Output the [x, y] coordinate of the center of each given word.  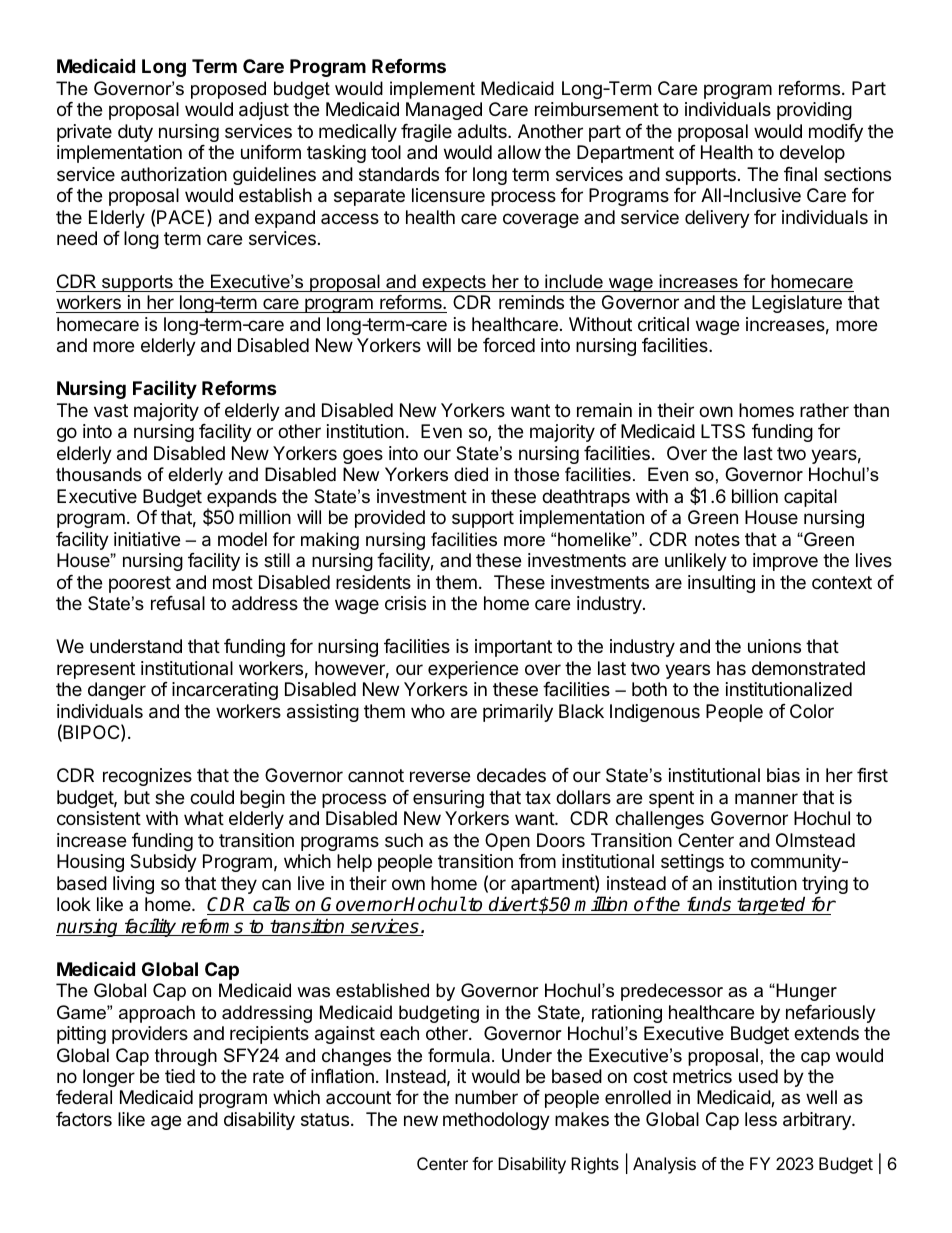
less [761, 1119]
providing [814, 111]
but [137, 797]
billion [755, 496]
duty [135, 133]
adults [483, 131]
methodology [496, 1121]
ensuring [448, 799]
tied [180, 1076]
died [471, 474]
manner [766, 798]
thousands [99, 474]
